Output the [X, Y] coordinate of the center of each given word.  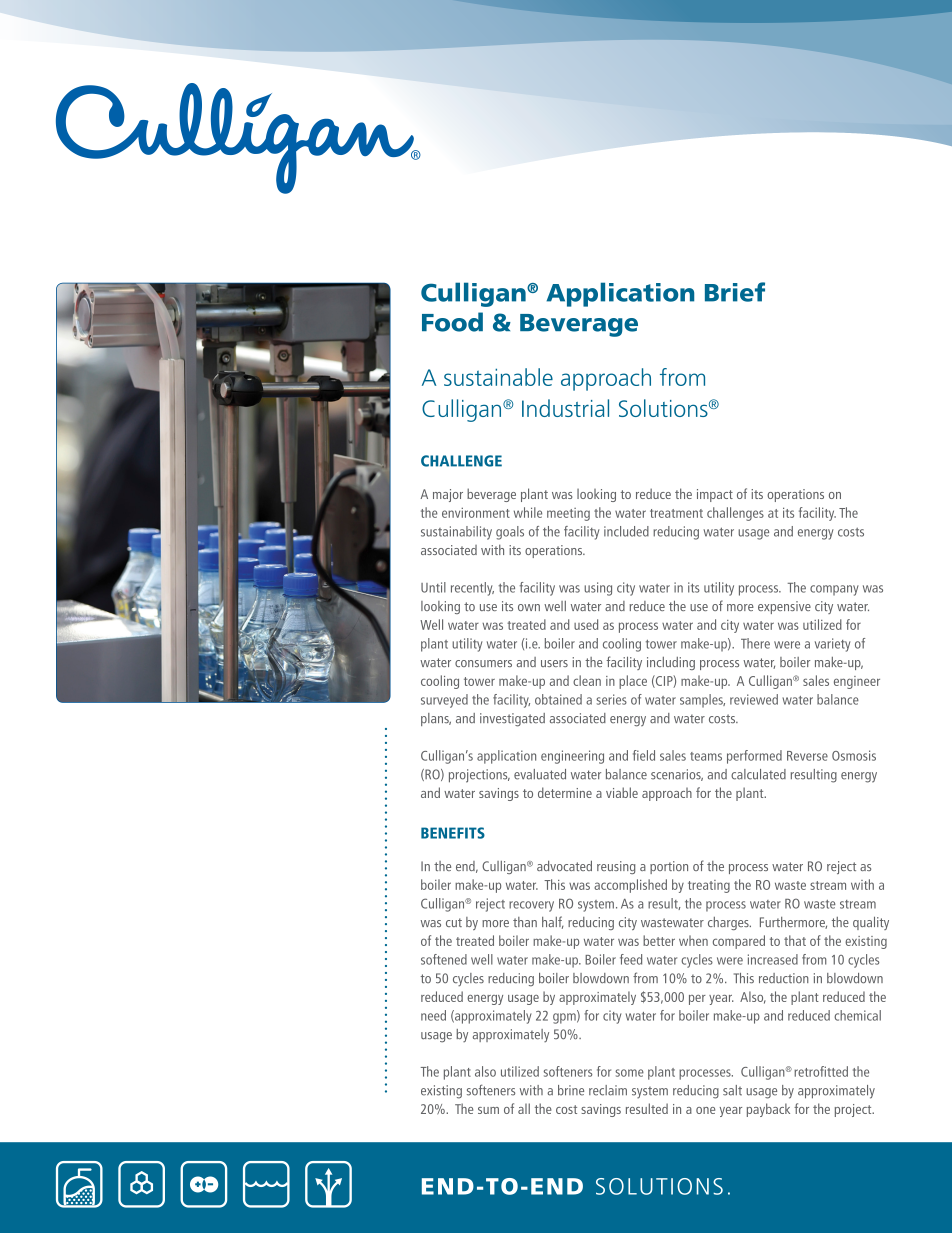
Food [452, 322]
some [629, 1073]
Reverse [807, 756]
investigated [512, 720]
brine [571, 1090]
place [633, 682]
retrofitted [821, 1071]
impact [715, 495]
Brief [735, 292]
